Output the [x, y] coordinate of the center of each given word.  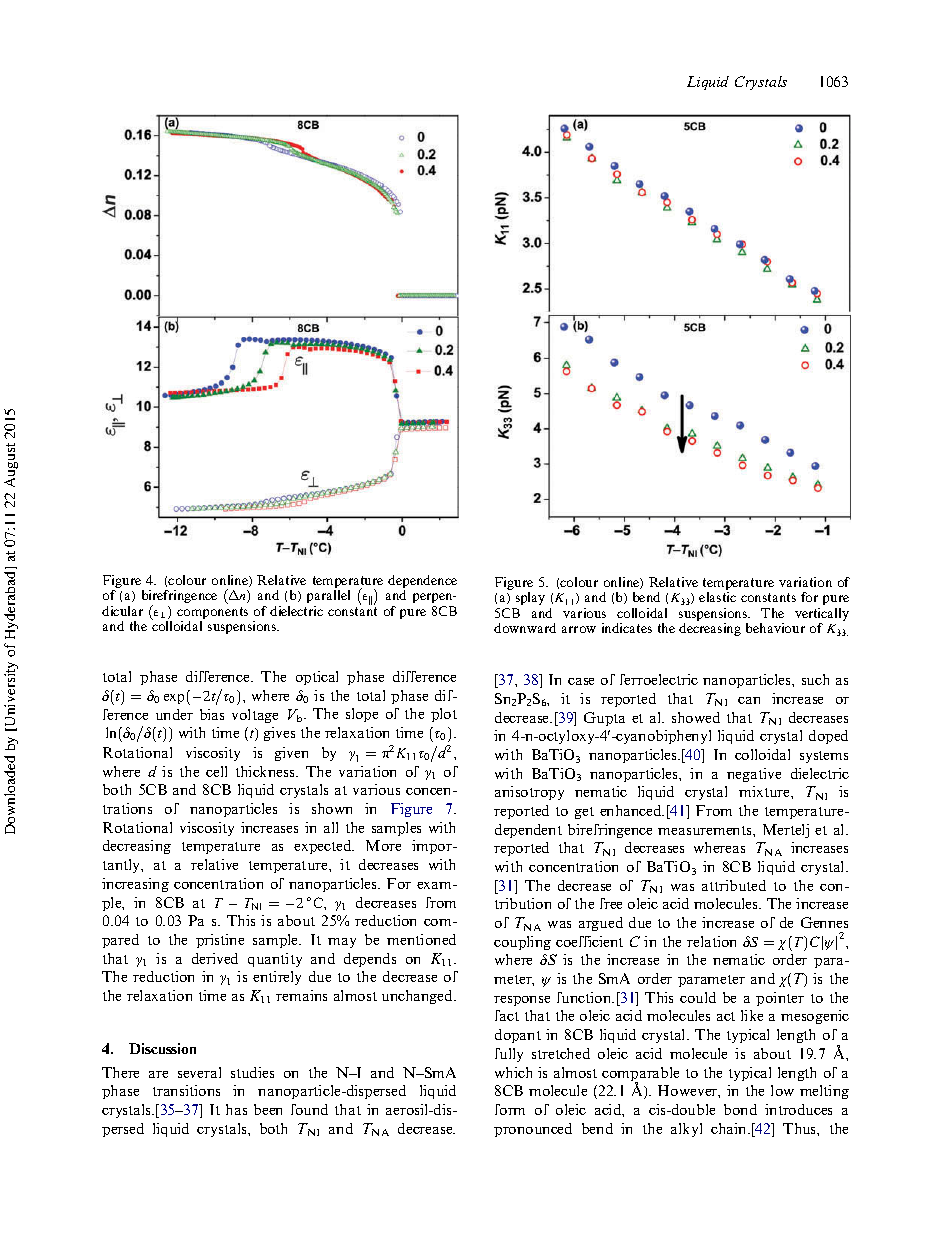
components [212, 614]
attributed [734, 885]
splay [530, 598]
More [383, 845]
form [510, 1109]
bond [740, 1109]
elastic [717, 597]
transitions [186, 1090]
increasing [135, 885]
